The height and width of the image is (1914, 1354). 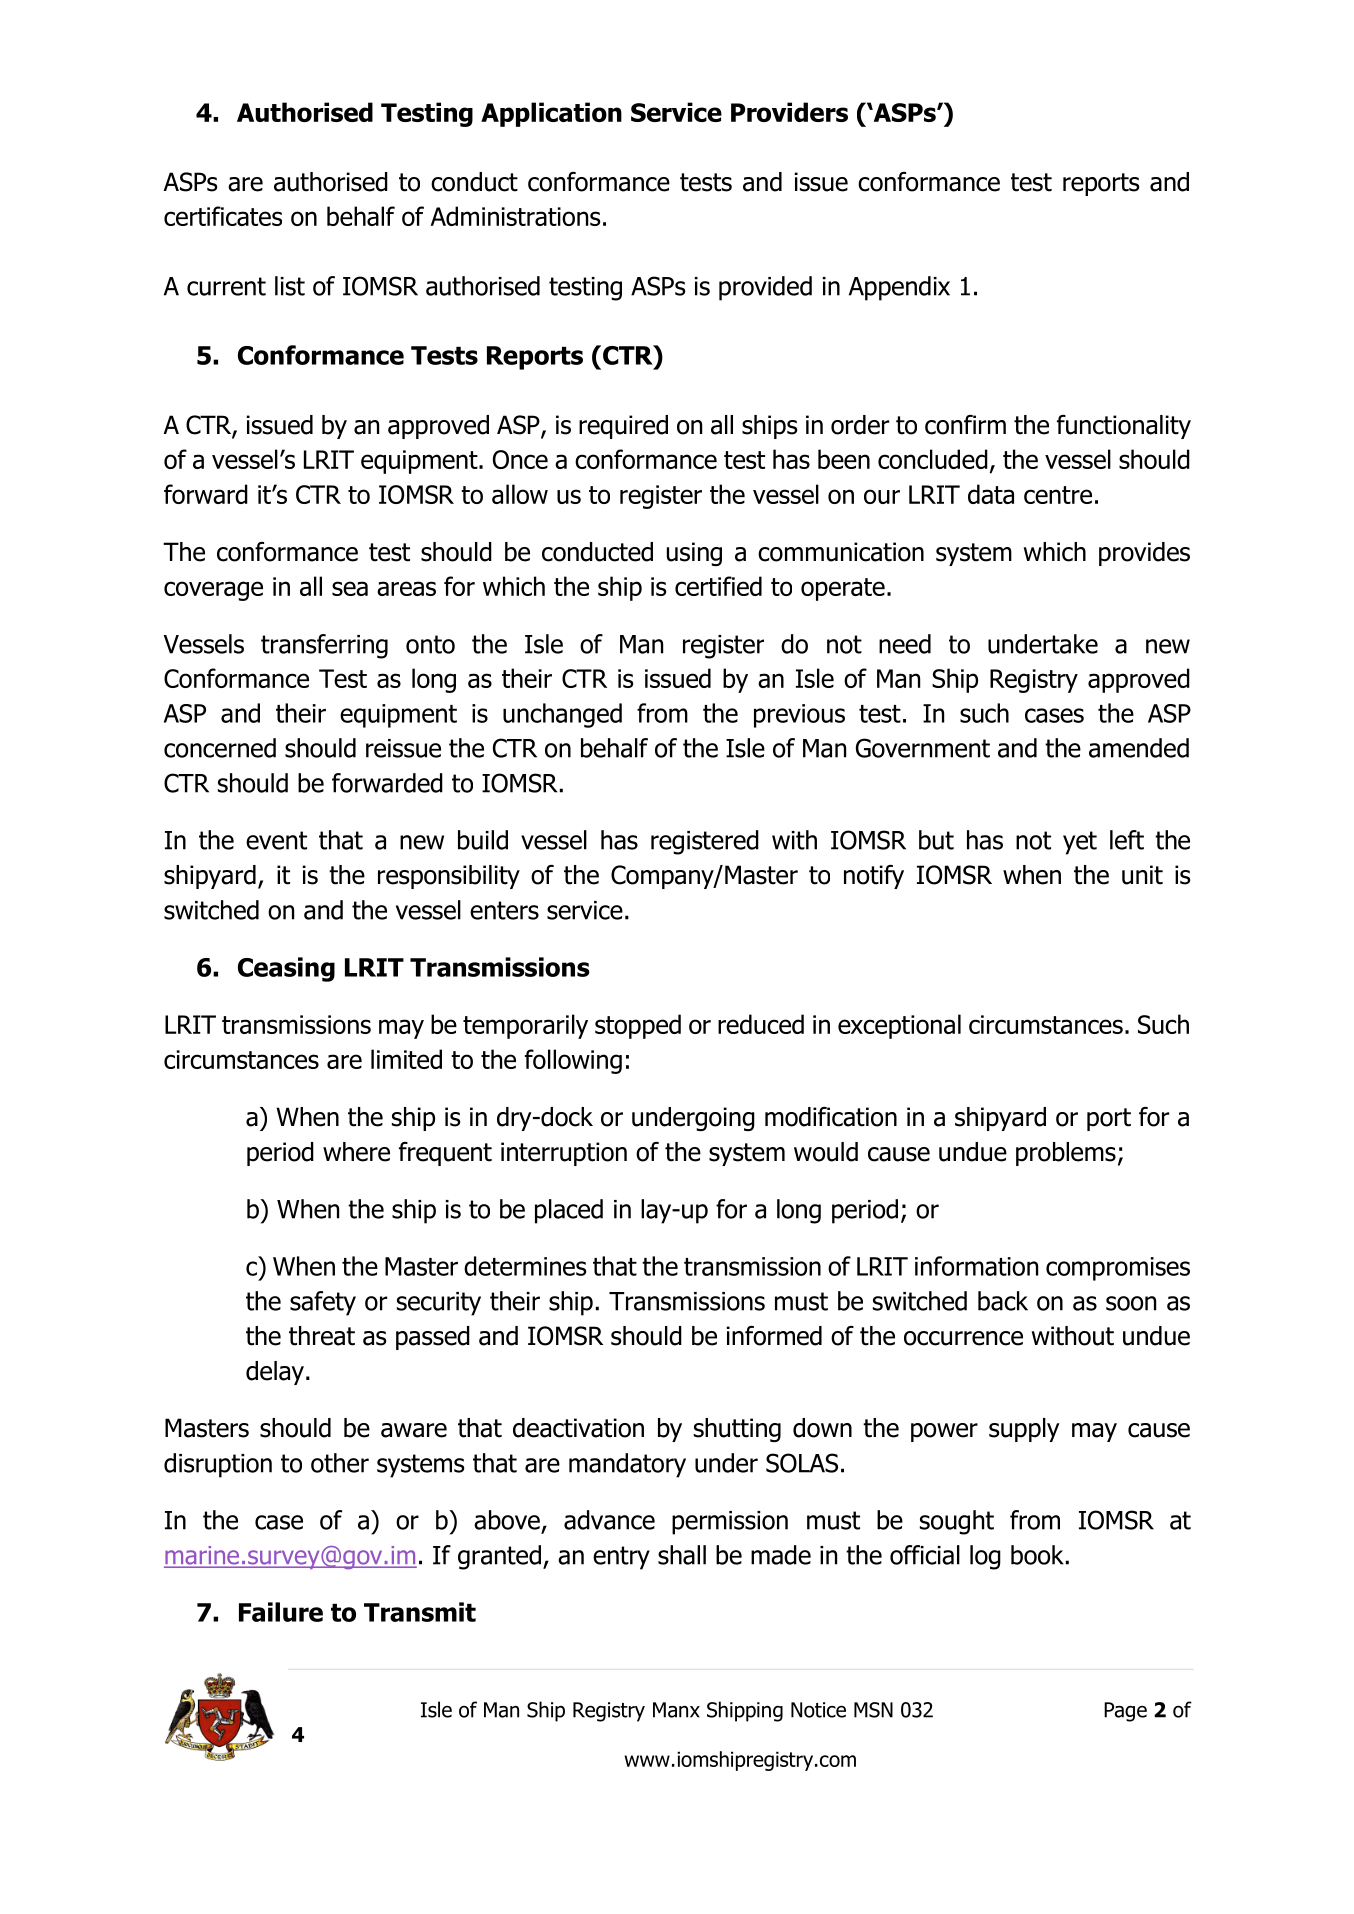 I want to click on transferring, so click(x=324, y=646).
